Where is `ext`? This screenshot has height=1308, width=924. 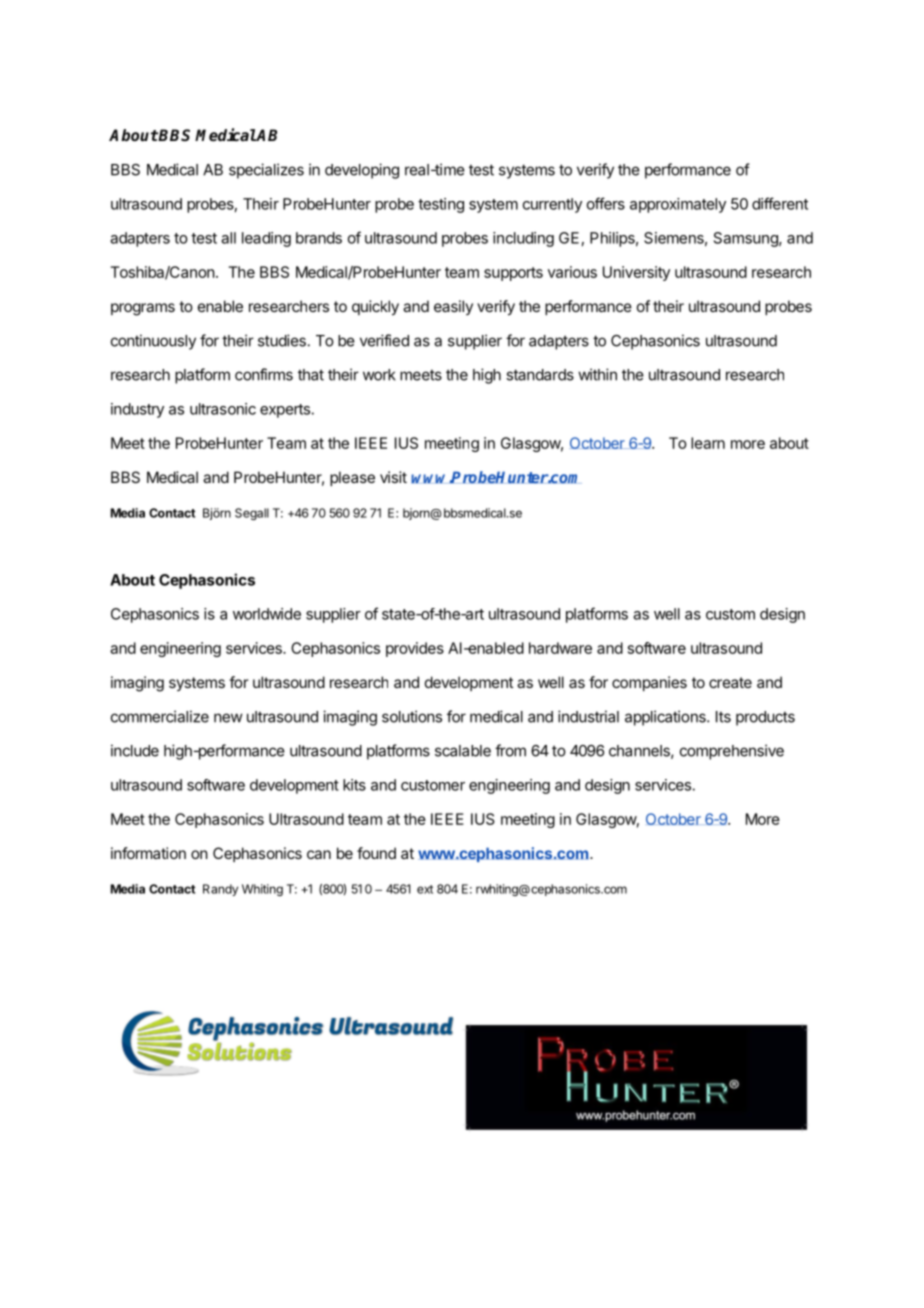
ext is located at coordinates (425, 889).
